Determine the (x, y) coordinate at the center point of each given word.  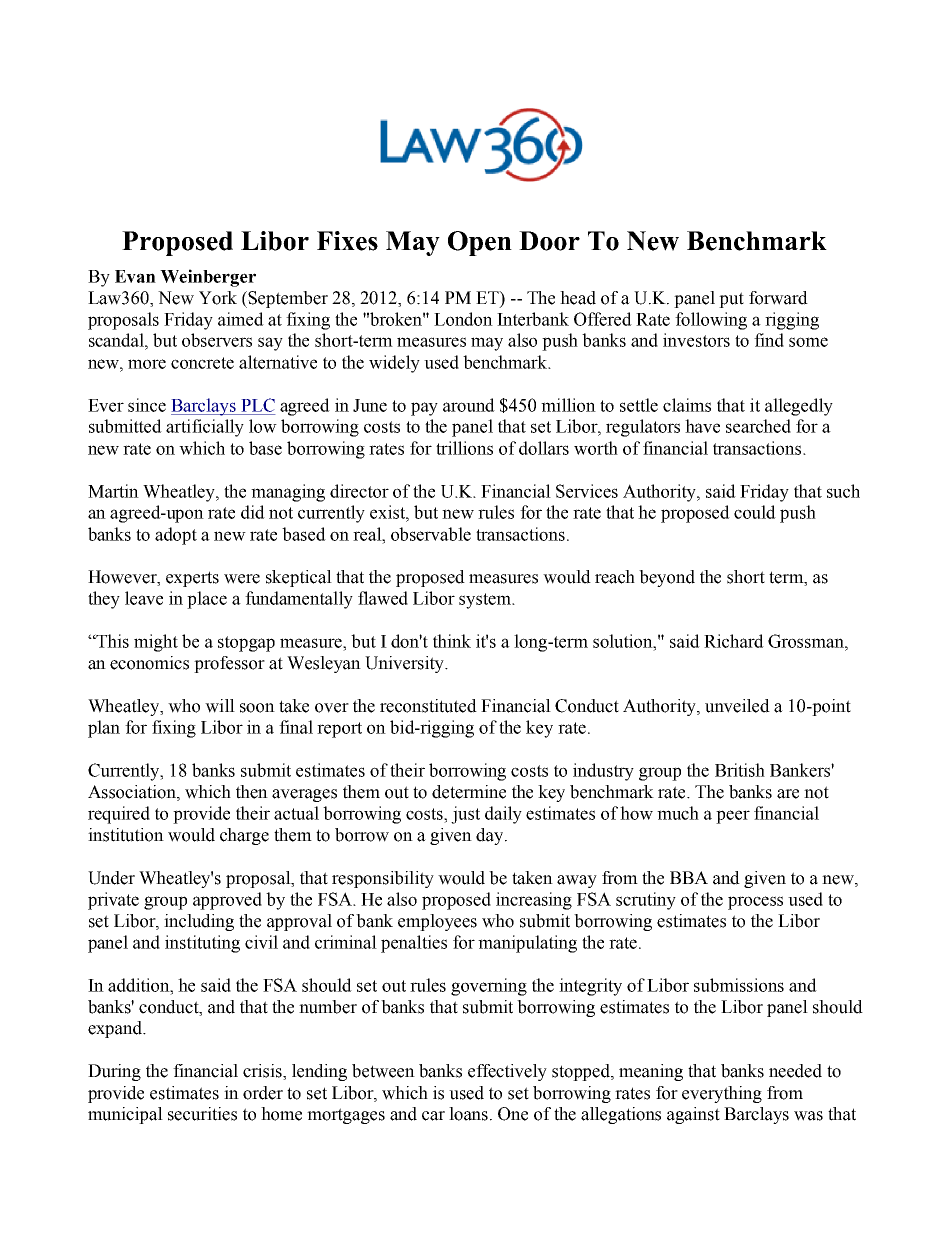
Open (480, 243)
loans (470, 1114)
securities (202, 1114)
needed (795, 1071)
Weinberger (208, 278)
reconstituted (428, 706)
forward (778, 298)
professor (229, 664)
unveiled (737, 706)
